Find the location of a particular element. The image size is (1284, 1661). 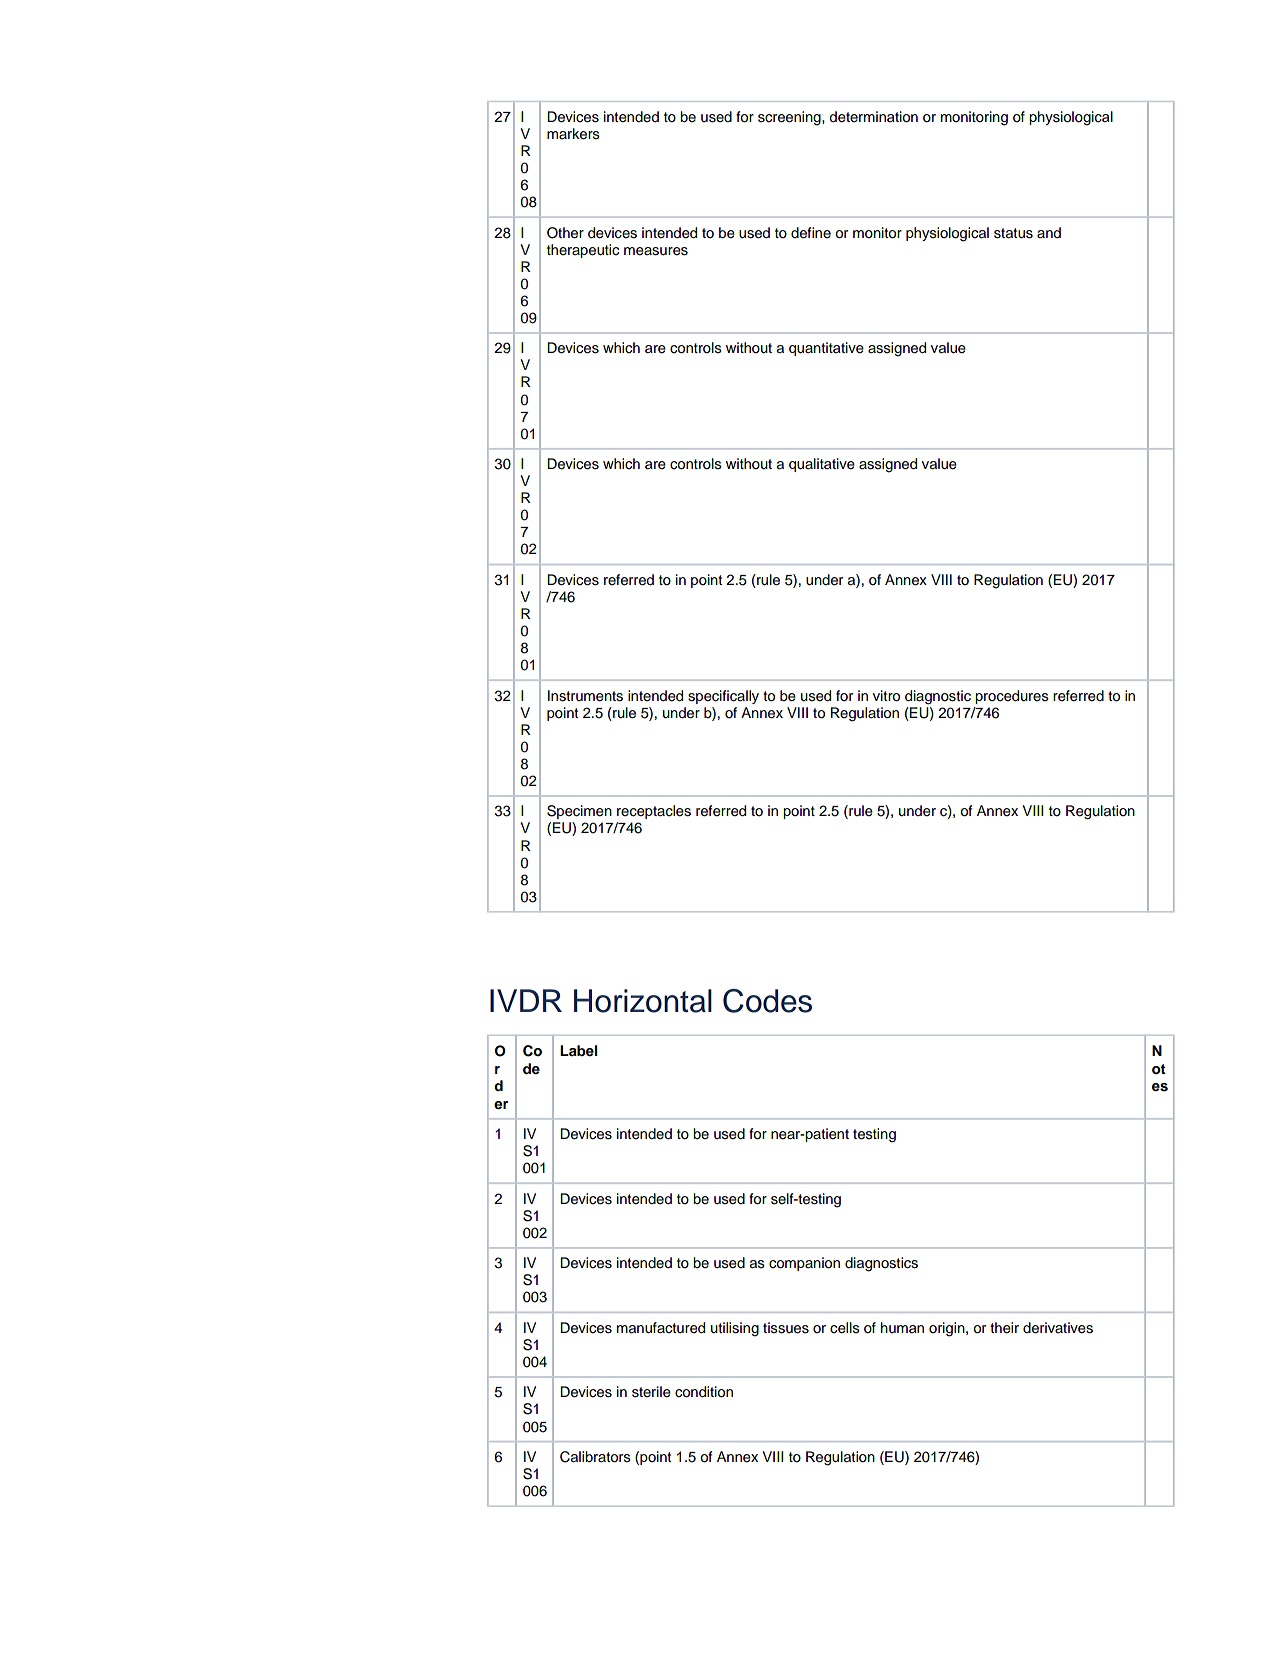

tissues is located at coordinates (786, 1328).
